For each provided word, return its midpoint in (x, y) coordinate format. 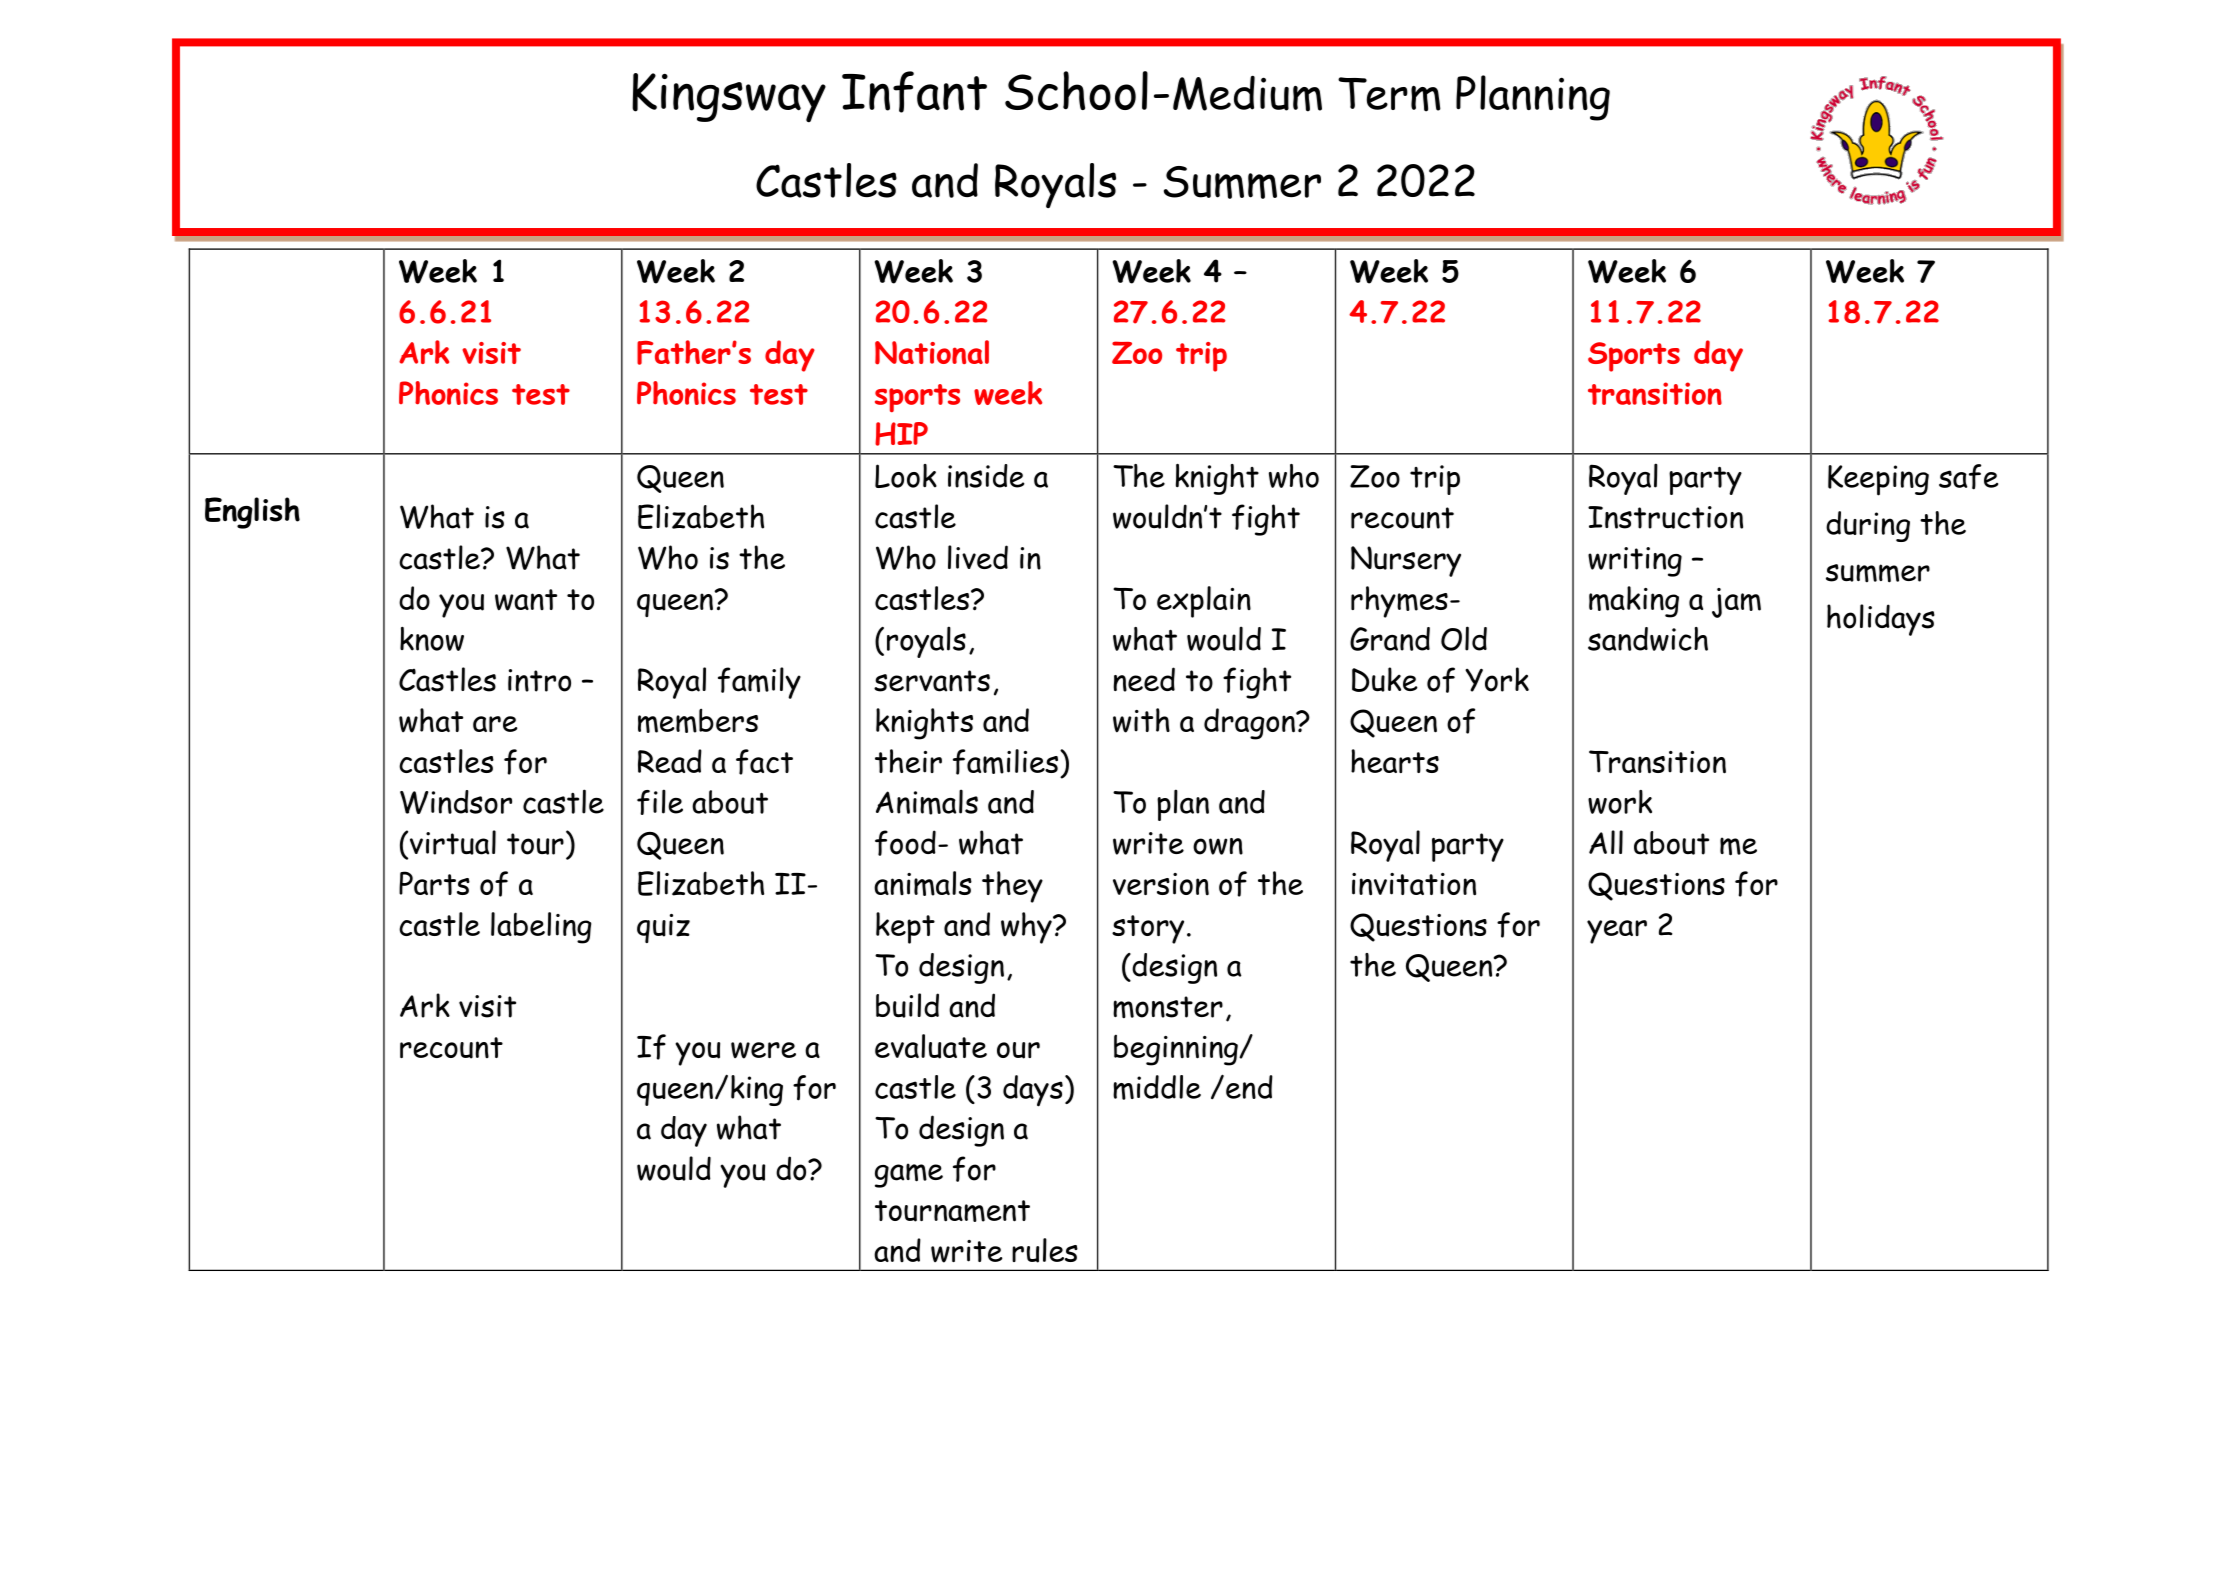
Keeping (1878, 480)
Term (1389, 94)
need (1144, 679)
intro (539, 680)
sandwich (1648, 639)
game (909, 1175)
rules (1045, 1250)
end (1249, 1087)
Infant (914, 92)
